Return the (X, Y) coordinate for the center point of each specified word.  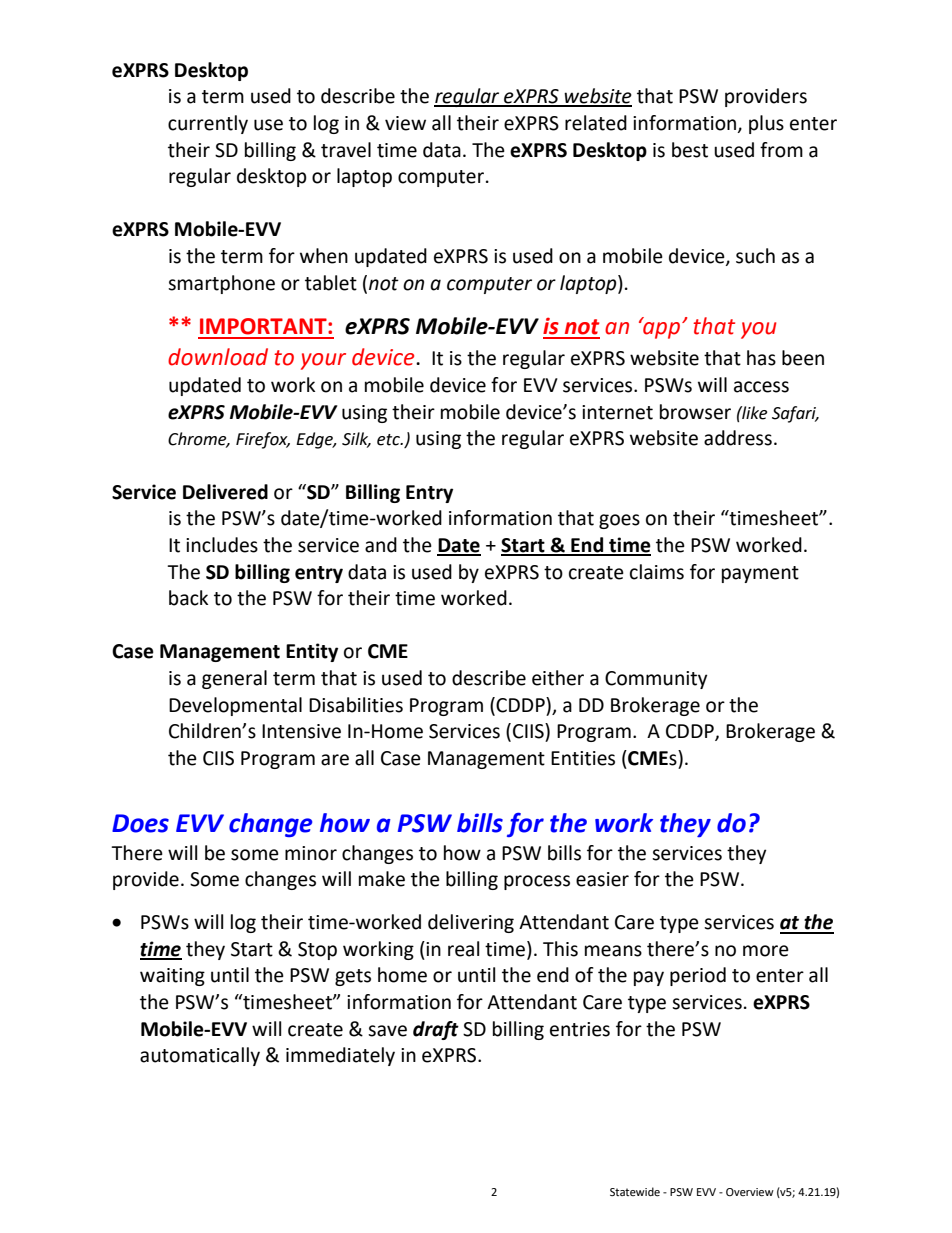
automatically (200, 1056)
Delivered (225, 492)
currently (208, 124)
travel (346, 150)
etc (389, 440)
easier (602, 879)
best (690, 150)
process (537, 882)
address (738, 438)
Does (140, 823)
